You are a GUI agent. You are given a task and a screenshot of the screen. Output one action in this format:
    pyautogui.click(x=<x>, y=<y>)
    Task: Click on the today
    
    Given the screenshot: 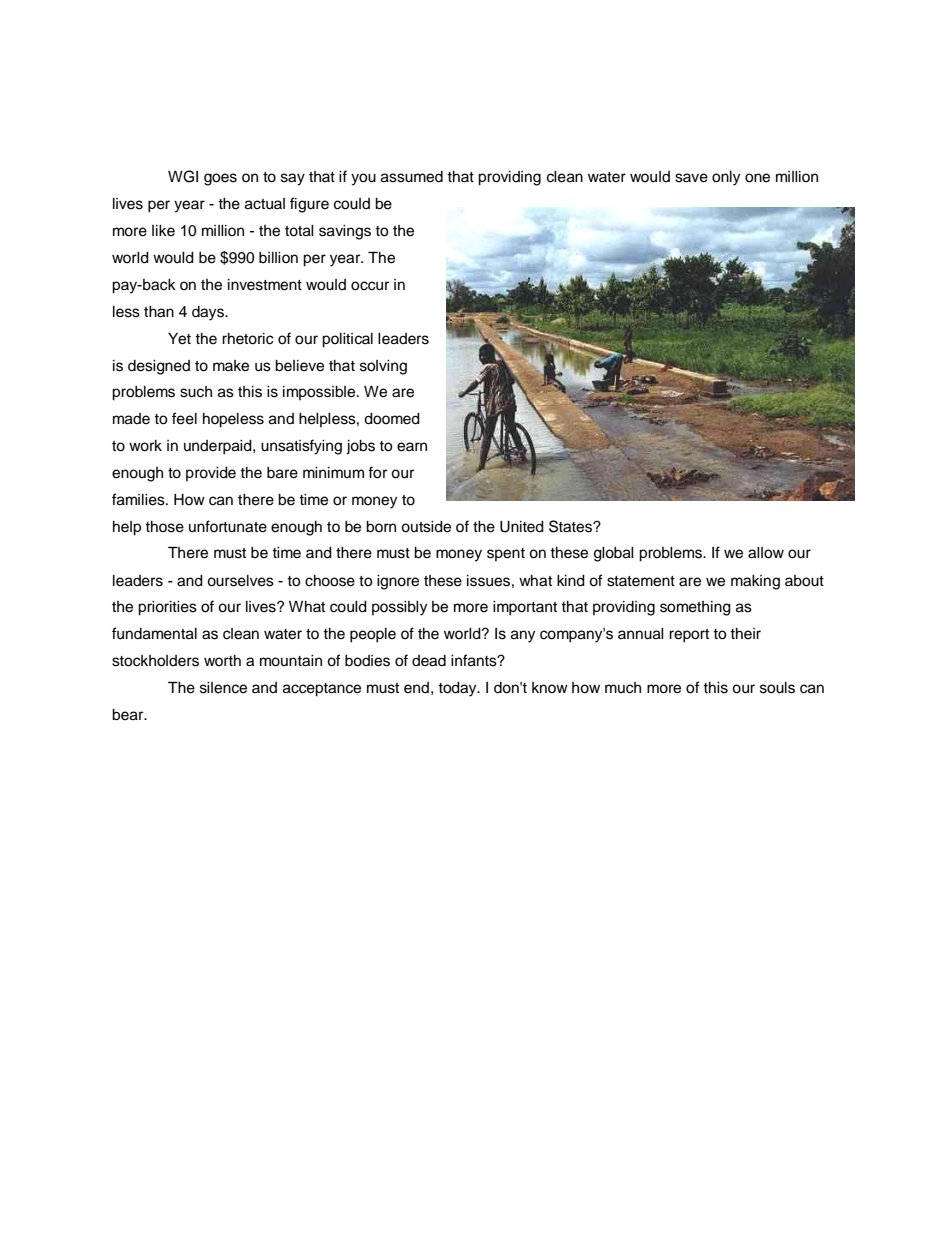 What is the action you would take?
    pyautogui.click(x=458, y=689)
